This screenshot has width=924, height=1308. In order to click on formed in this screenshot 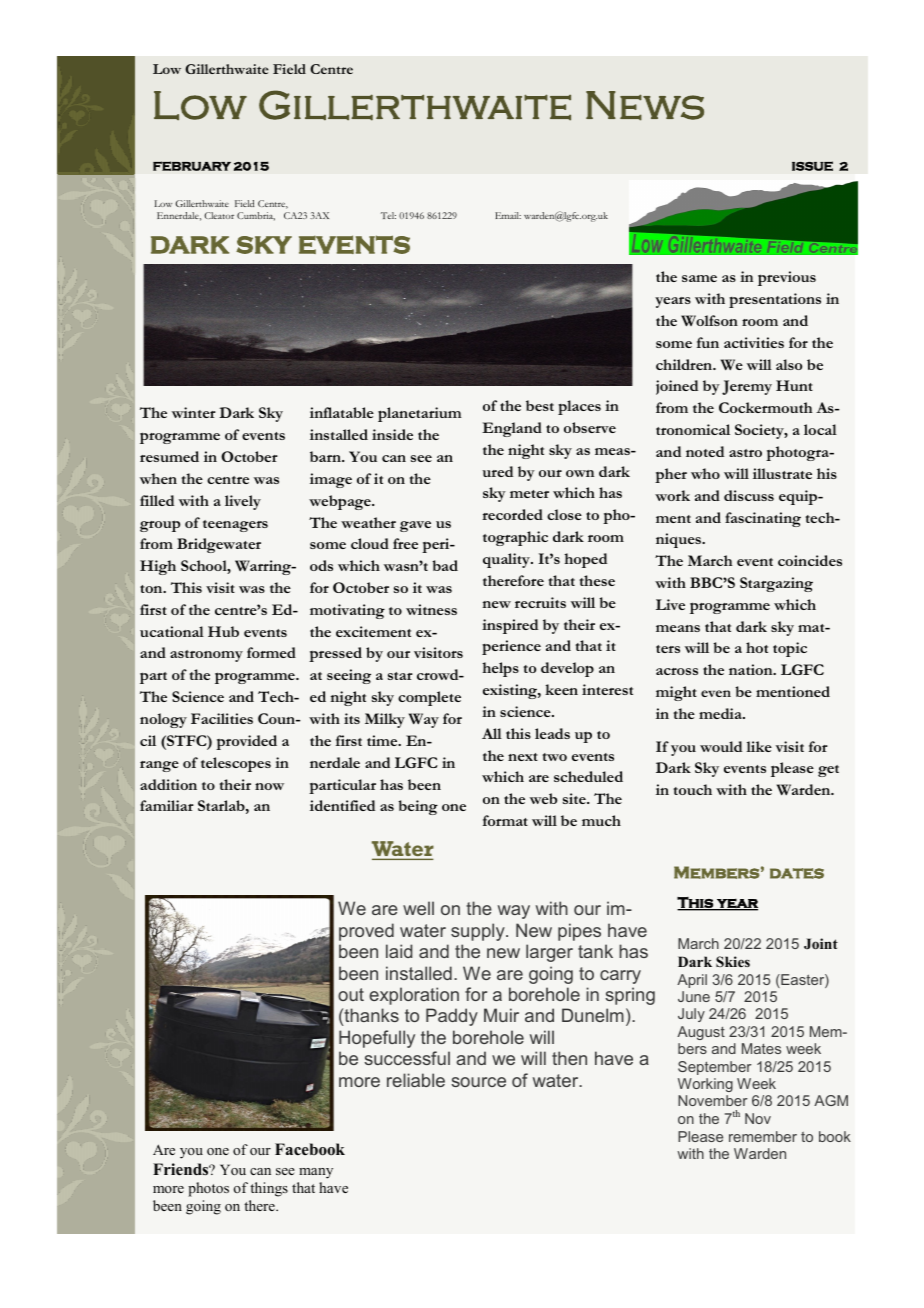, I will do `click(271, 652)`.
